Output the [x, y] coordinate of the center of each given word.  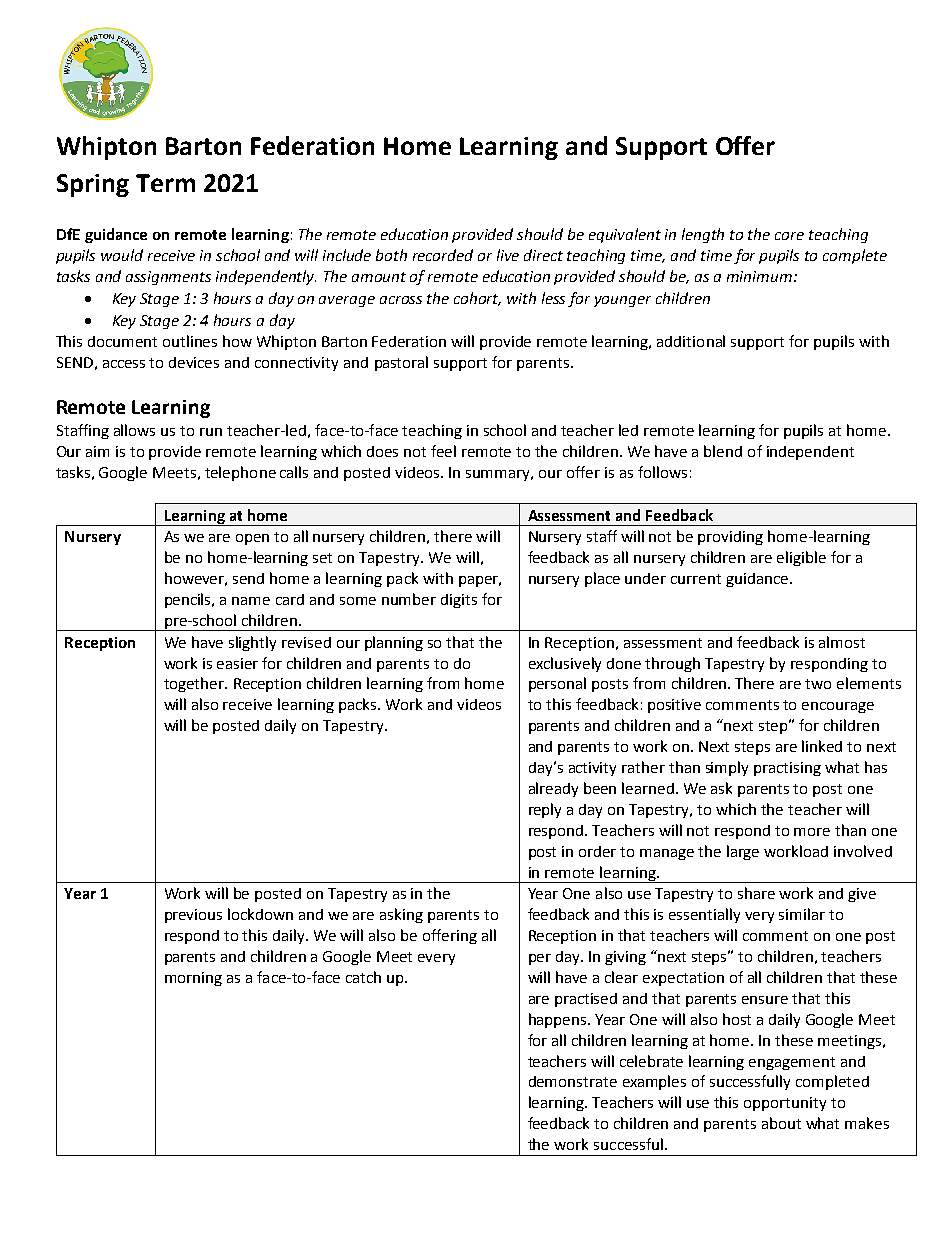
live [508, 255]
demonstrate [573, 1081]
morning [193, 979]
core [789, 236]
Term [165, 183]
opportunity [785, 1104]
